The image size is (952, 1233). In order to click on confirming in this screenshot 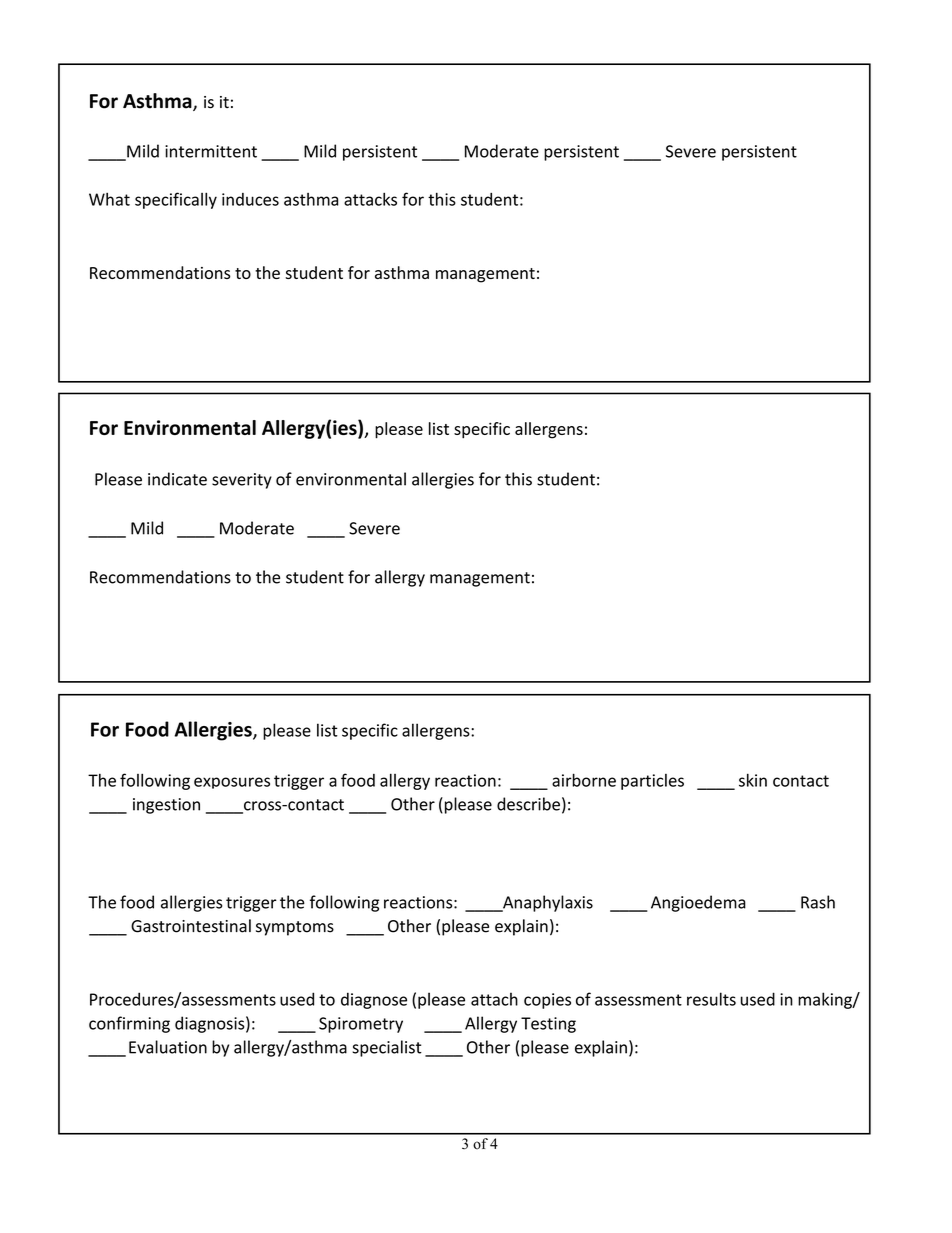, I will do `click(129, 1024)`.
